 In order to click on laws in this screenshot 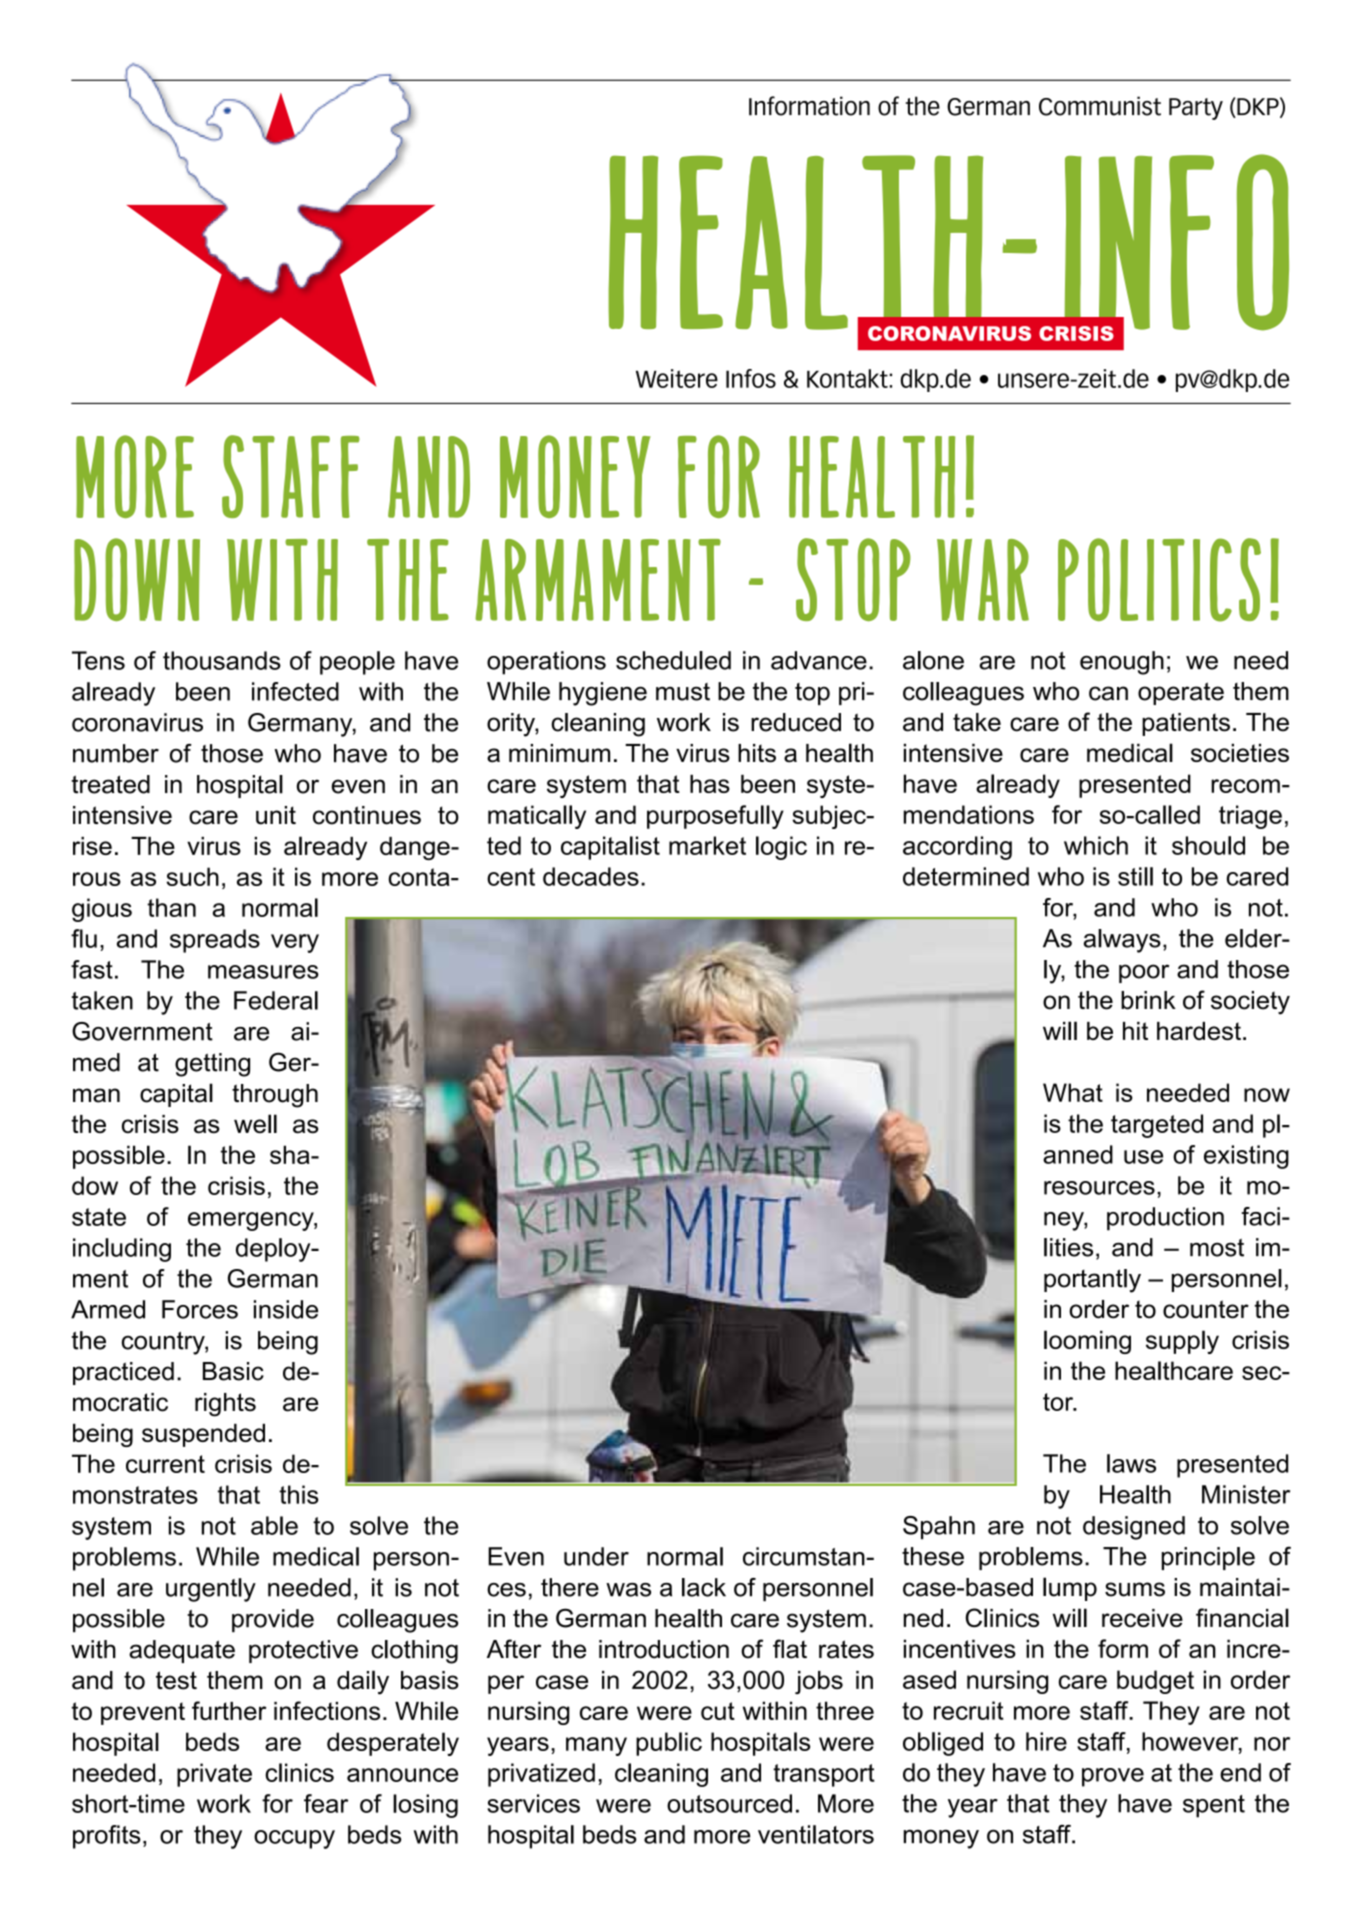, I will do `click(1131, 1463)`.
